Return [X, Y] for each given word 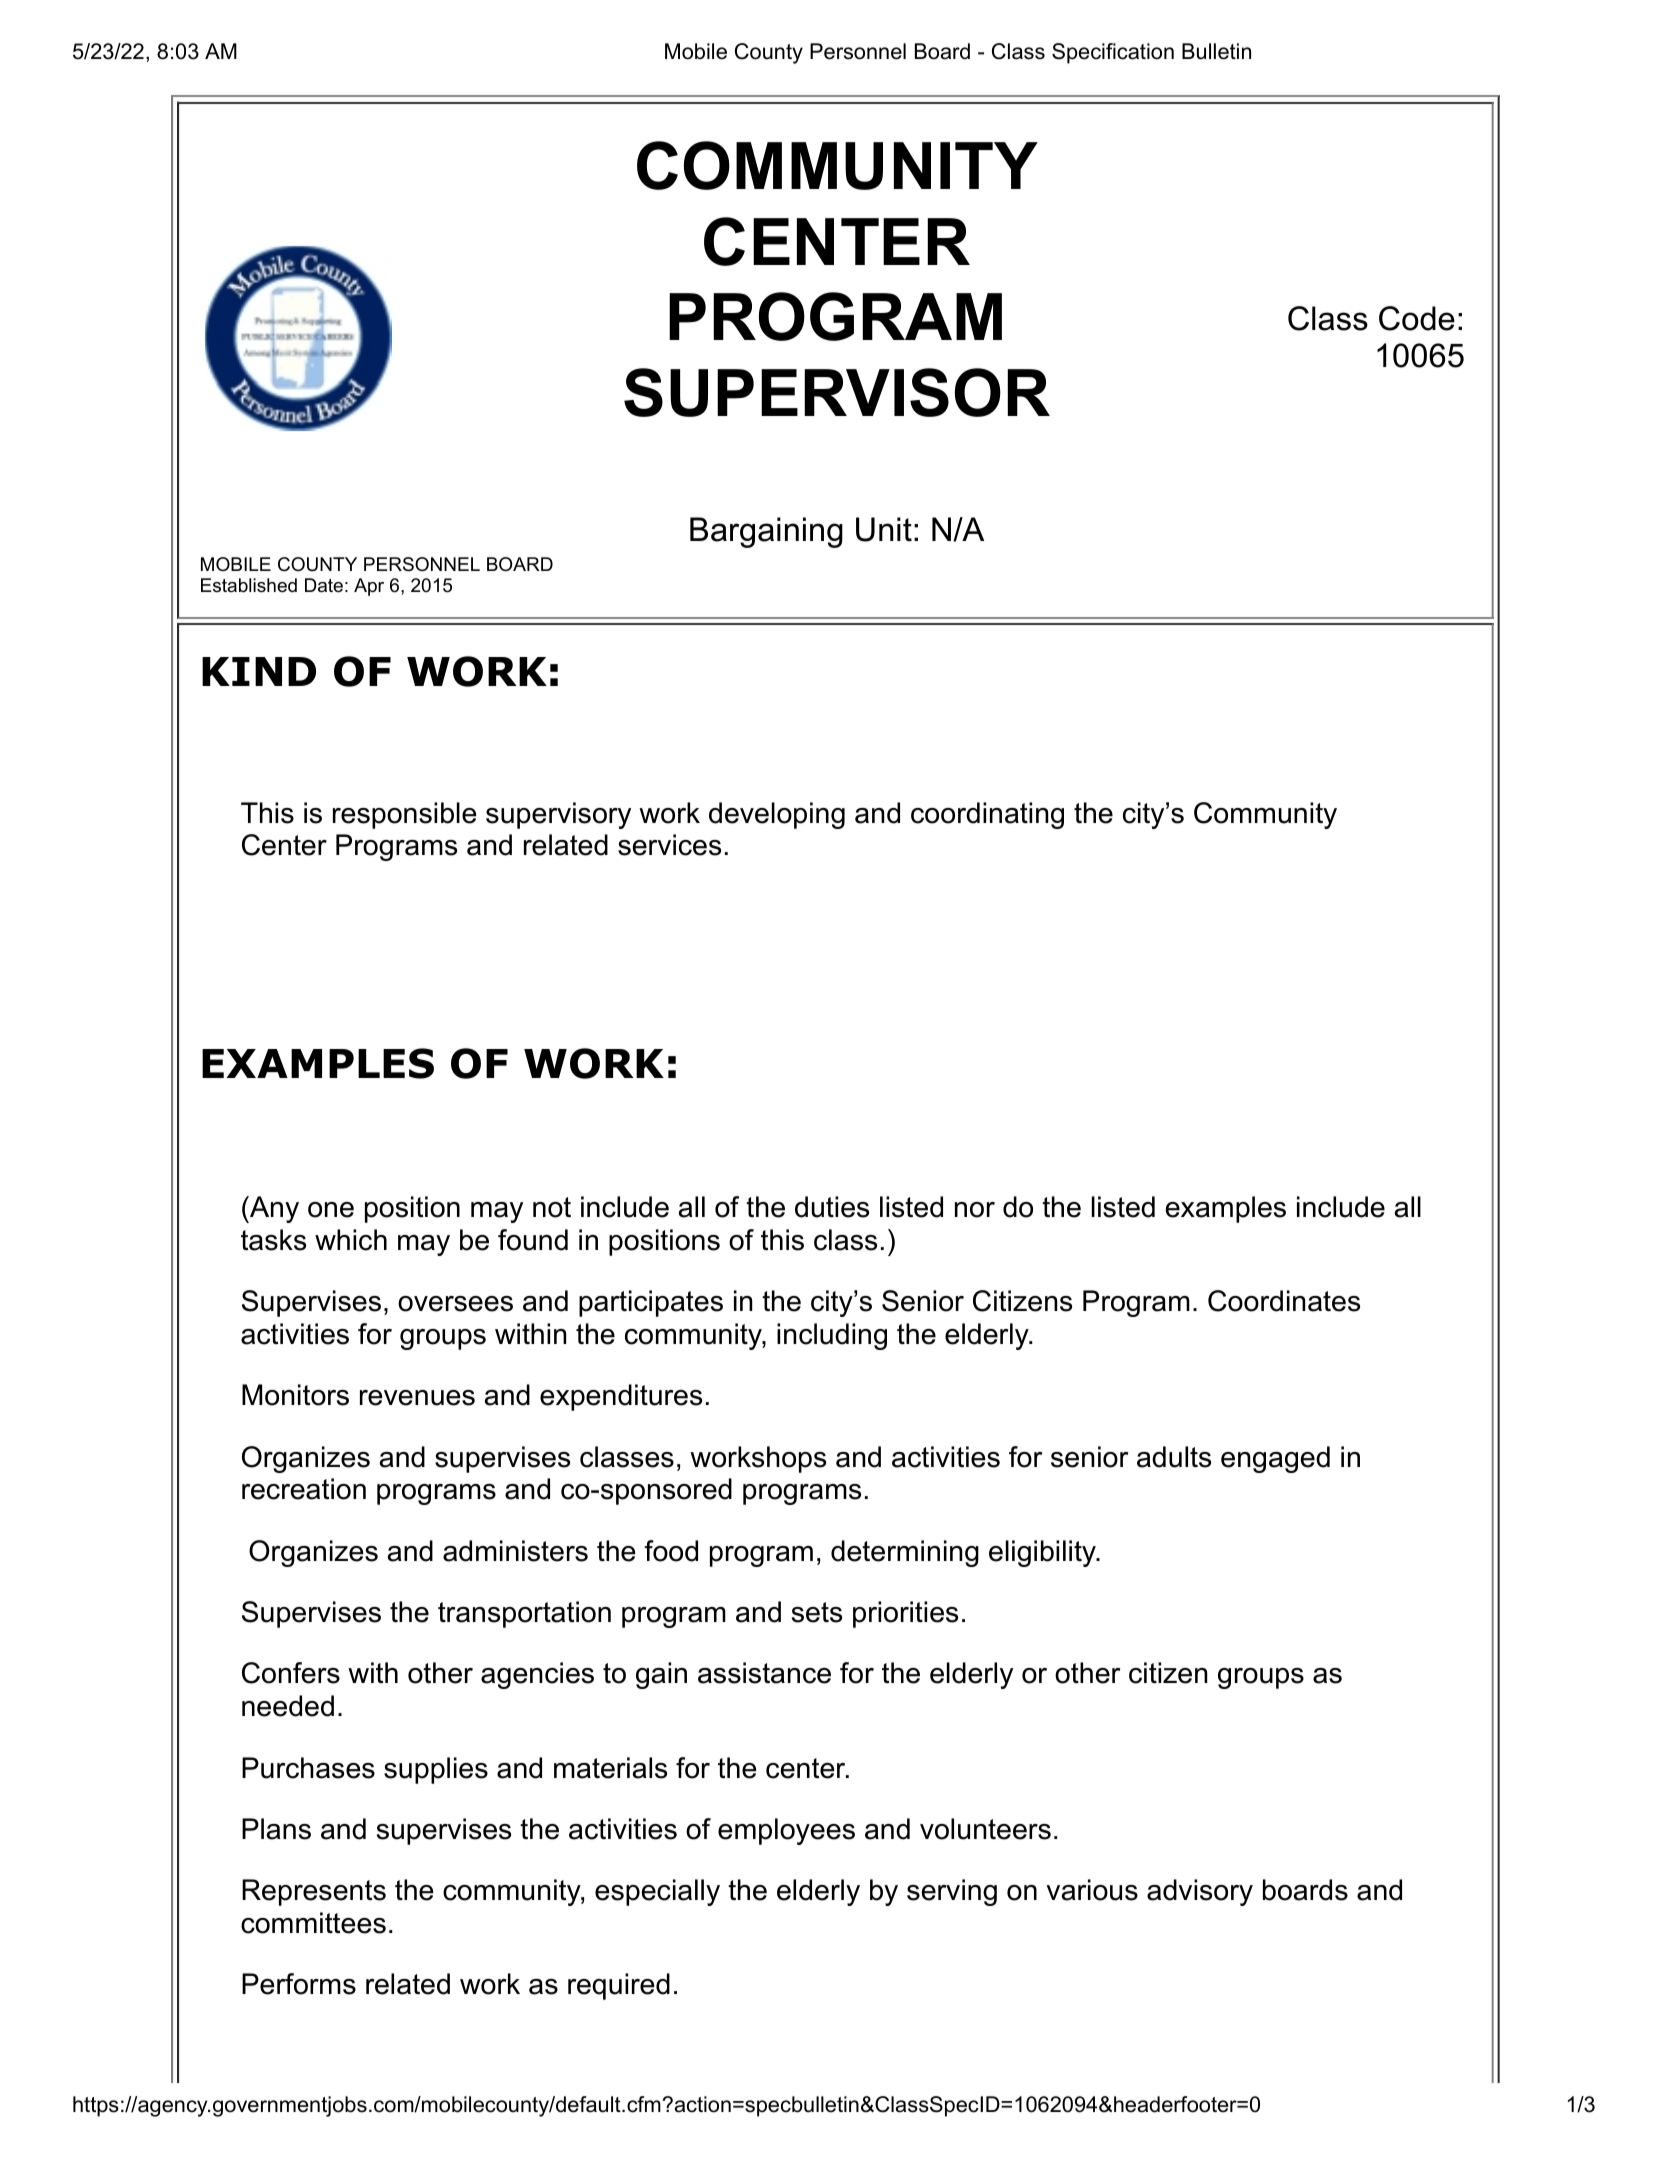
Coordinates [1284, 1301]
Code [1417, 318]
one [331, 1210]
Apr [369, 587]
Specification [1113, 53]
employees [786, 1831]
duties [832, 1207]
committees [313, 1923]
